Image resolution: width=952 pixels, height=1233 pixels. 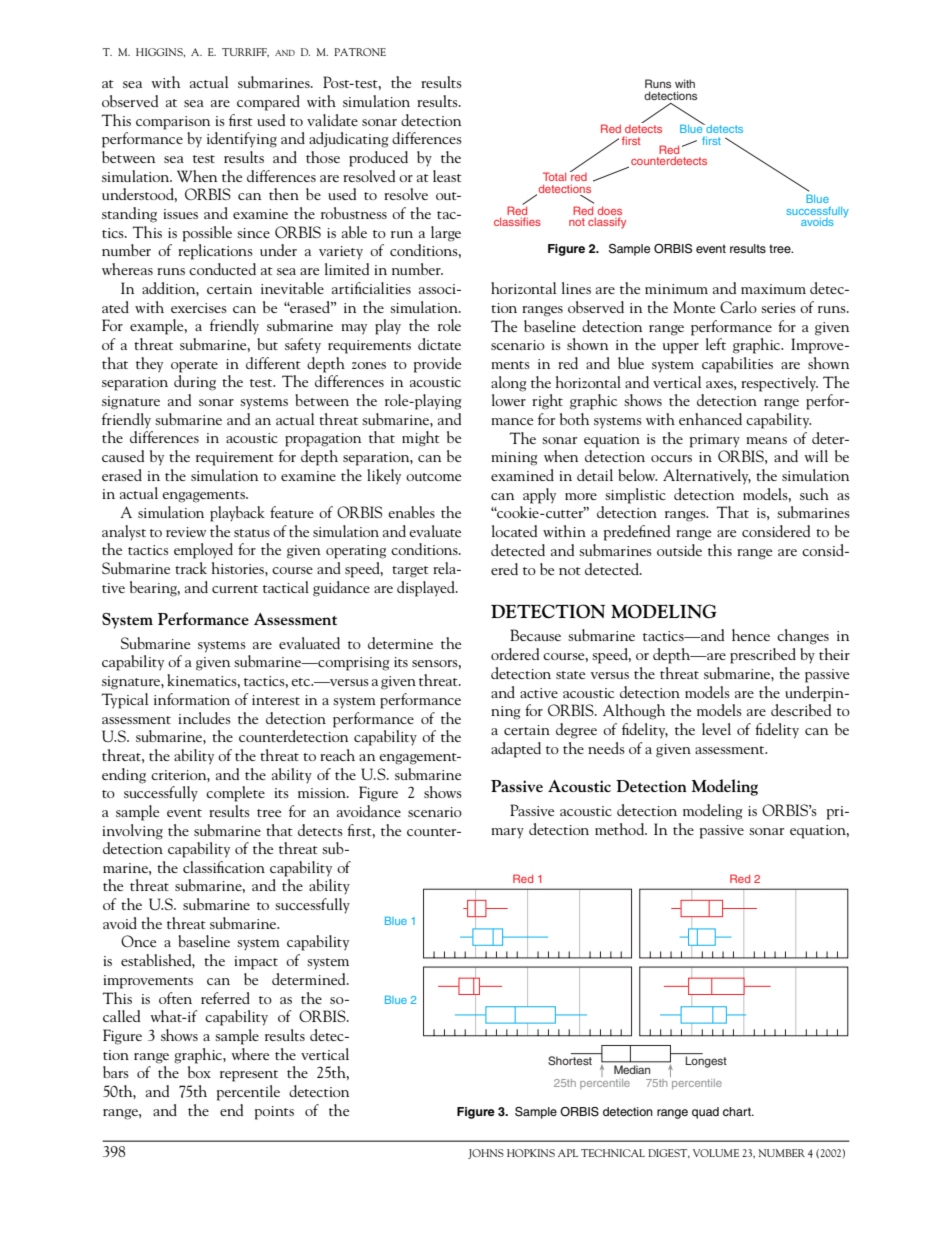 What do you see at coordinates (535, 635) in the image?
I see `Because` at bounding box center [535, 635].
